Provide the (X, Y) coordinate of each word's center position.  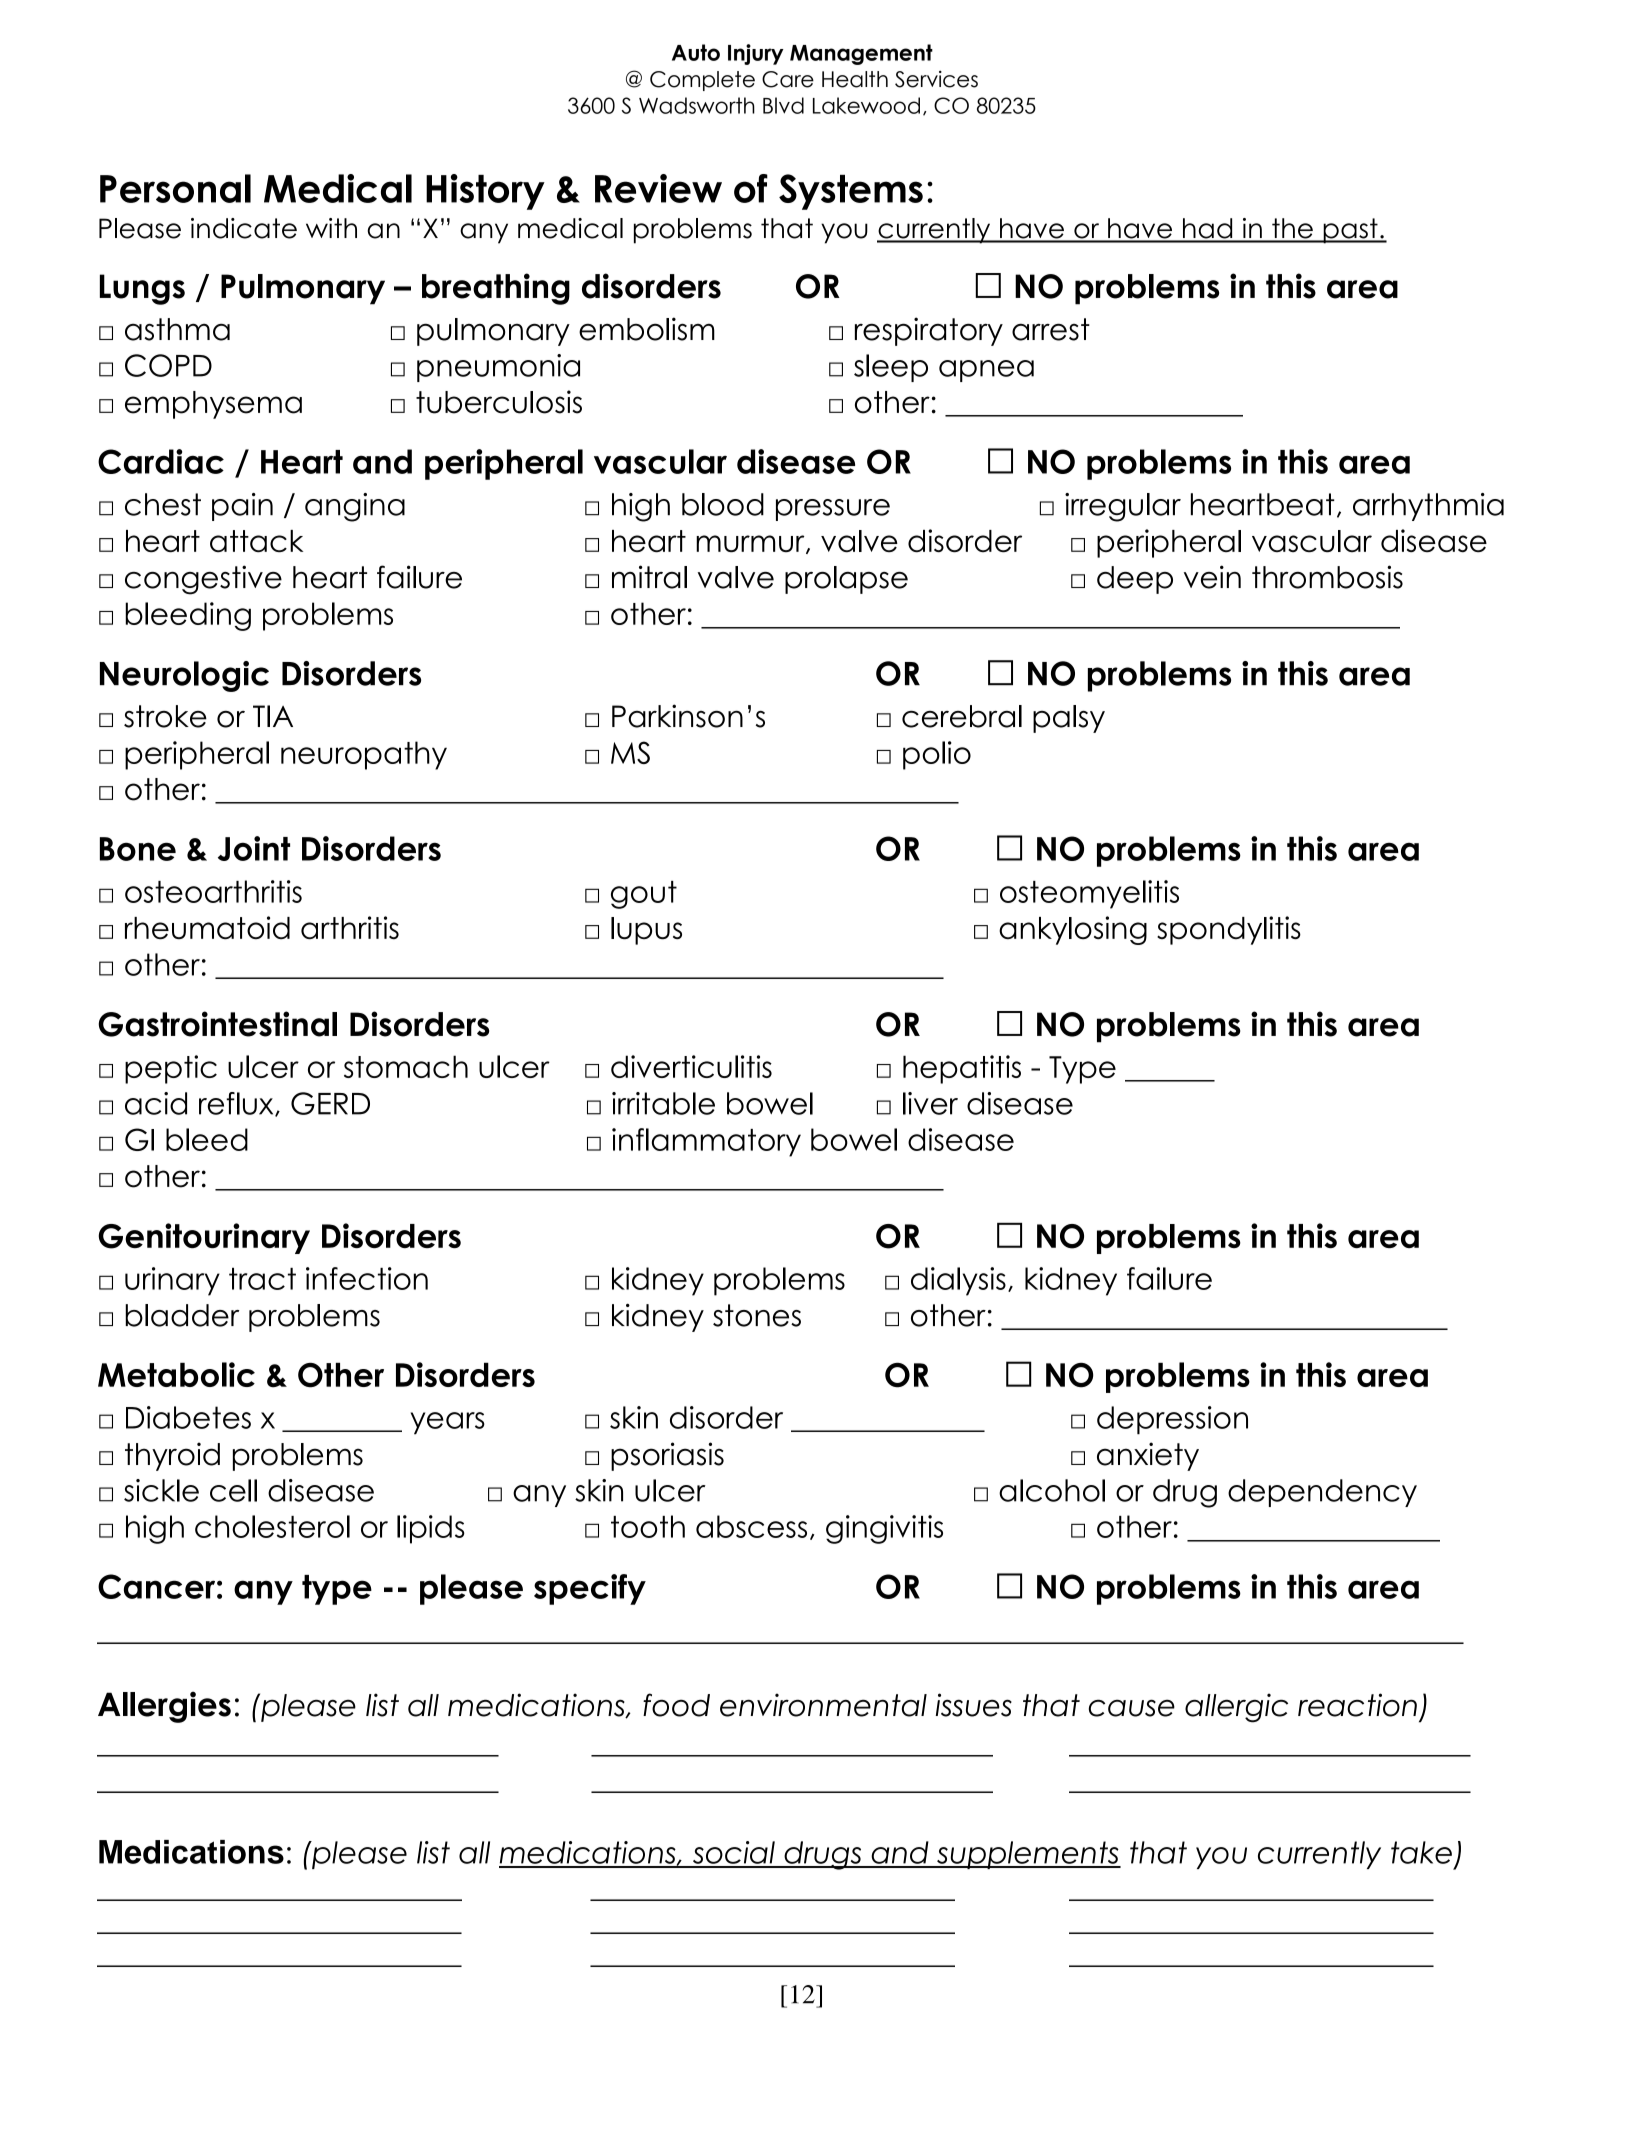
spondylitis (1229, 930)
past (1350, 231)
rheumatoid (207, 928)
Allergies (164, 1707)
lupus (646, 931)
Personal (175, 188)
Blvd (783, 105)
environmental (823, 1705)
